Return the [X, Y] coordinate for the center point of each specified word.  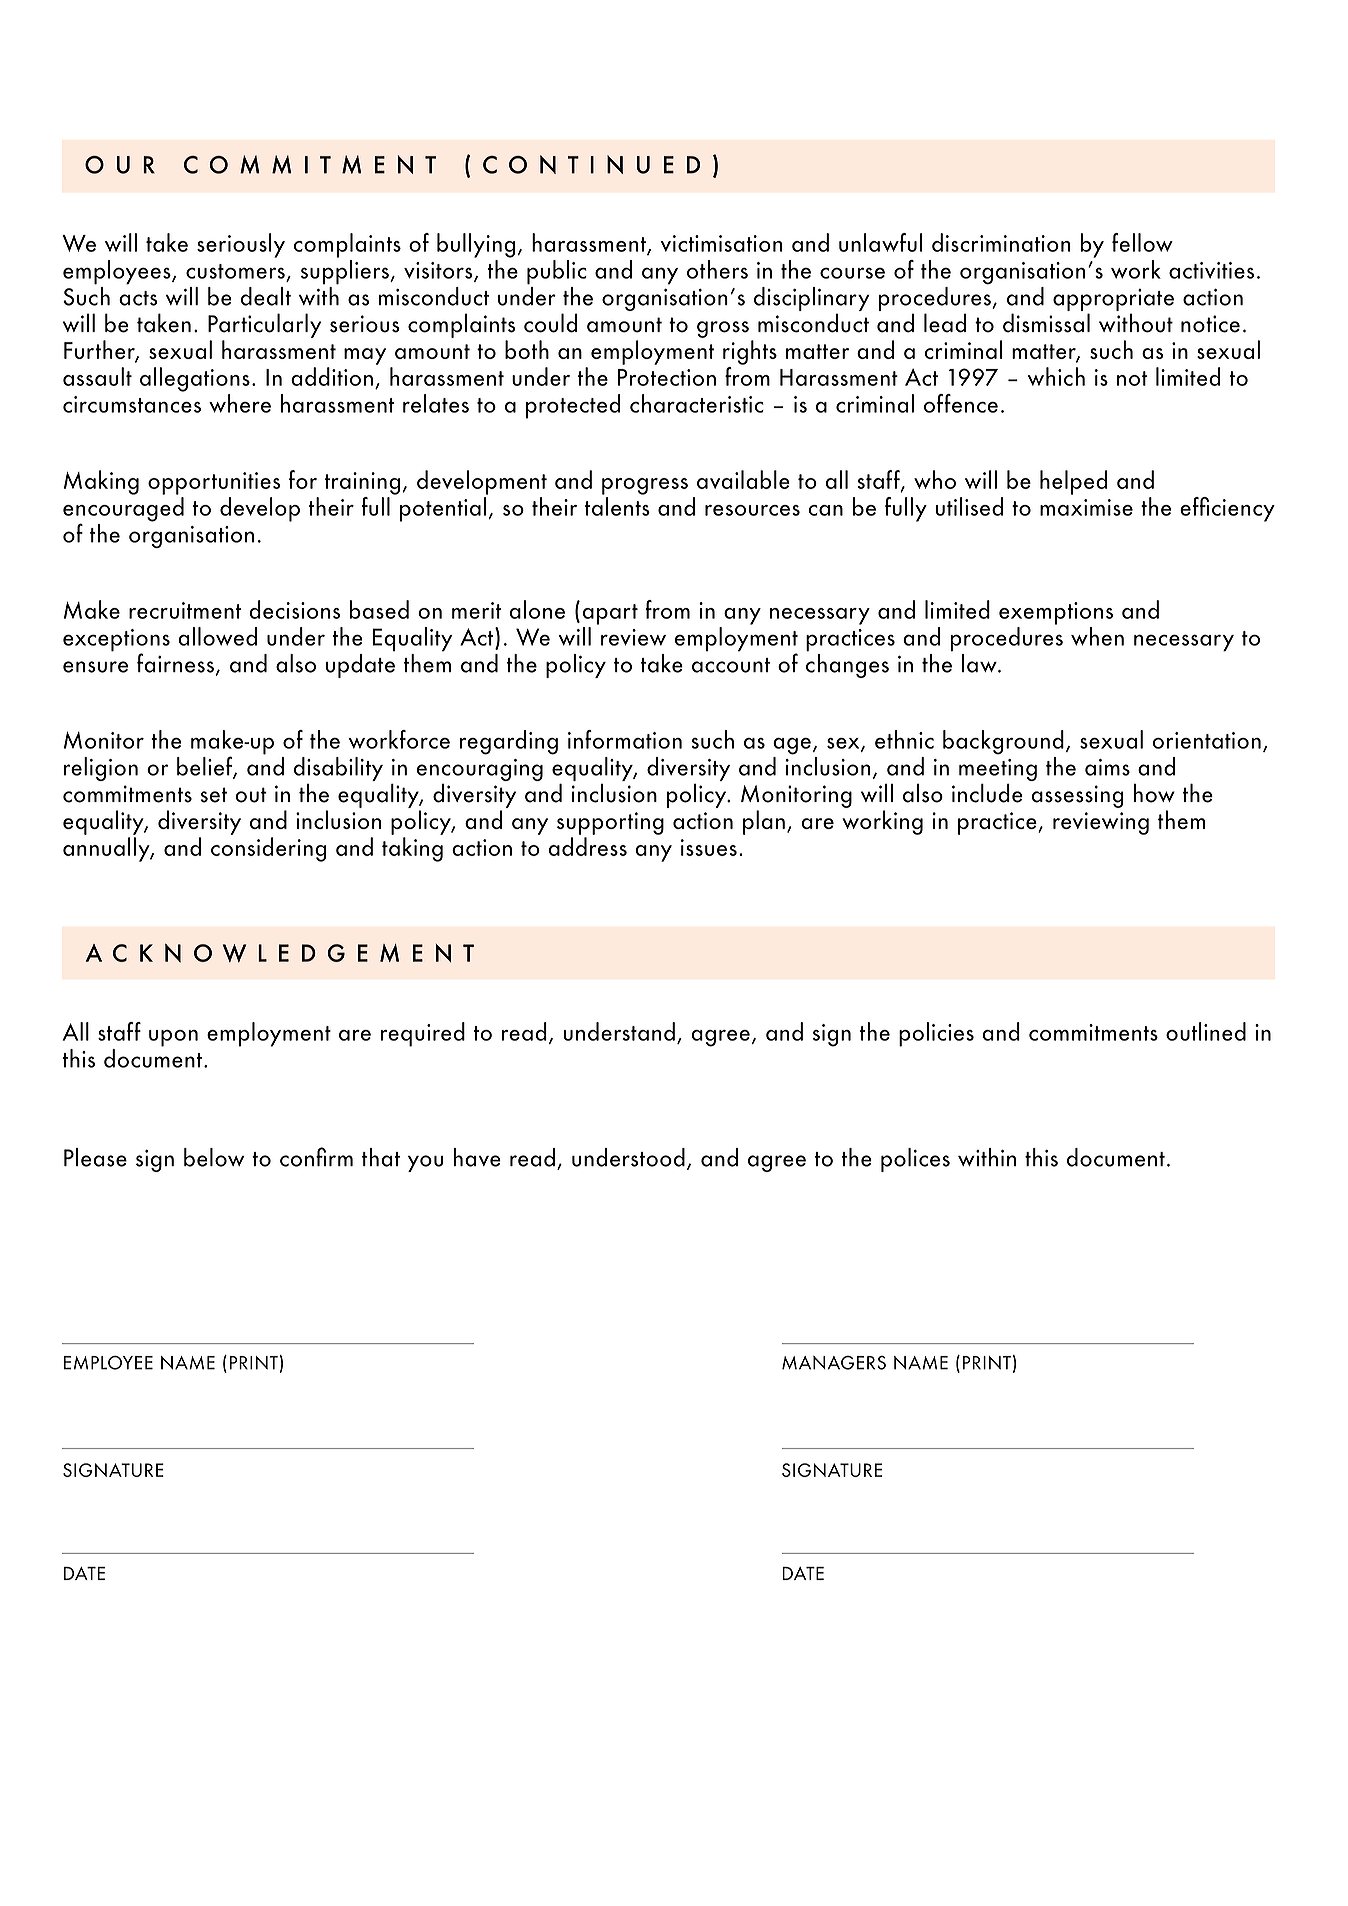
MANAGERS [834, 1363]
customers [235, 271]
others [717, 269]
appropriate [1113, 301]
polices [915, 1160]
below [214, 1157]
